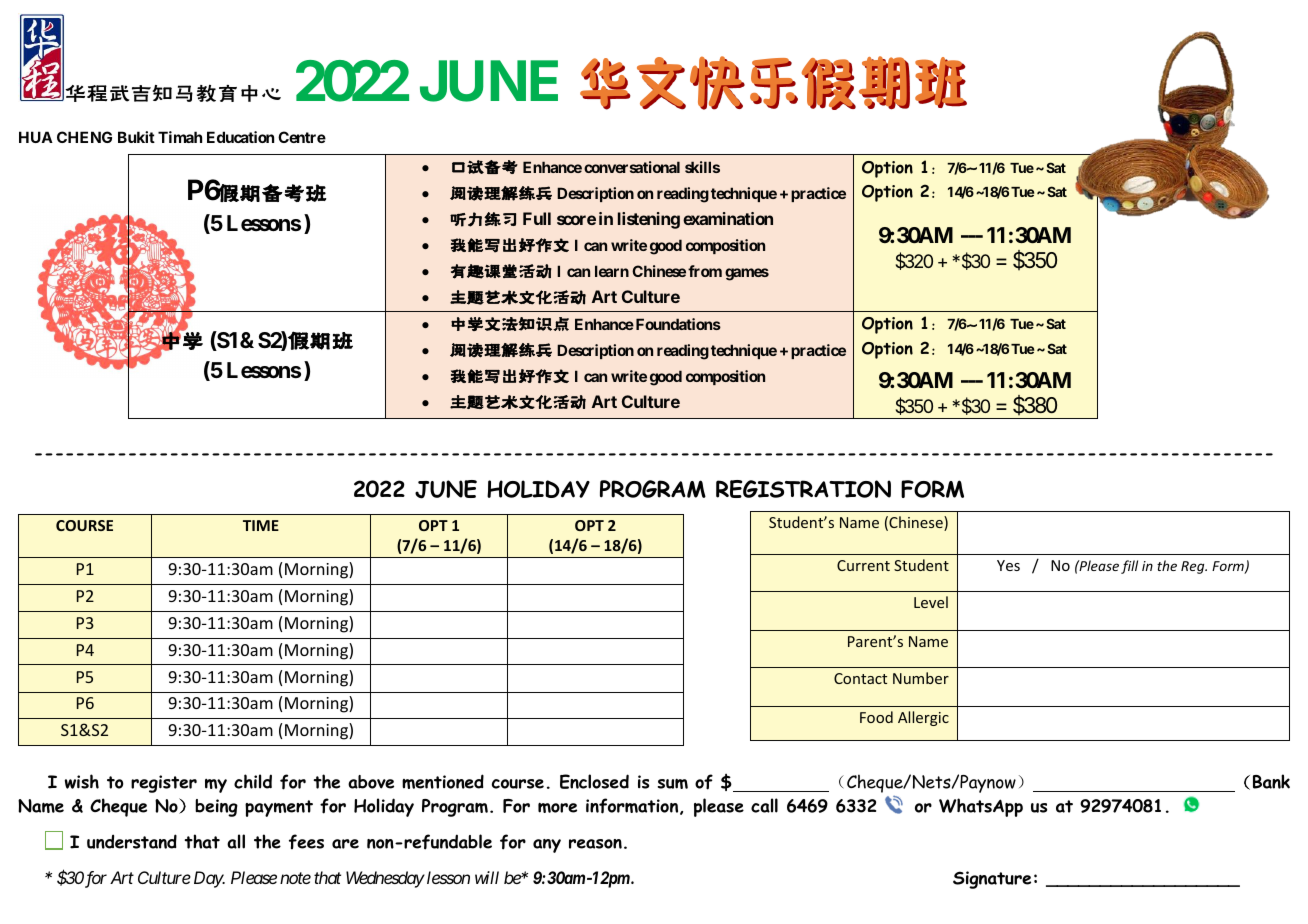  Describe the element at coordinates (612, 271) in the page. I see `learn` at that location.
